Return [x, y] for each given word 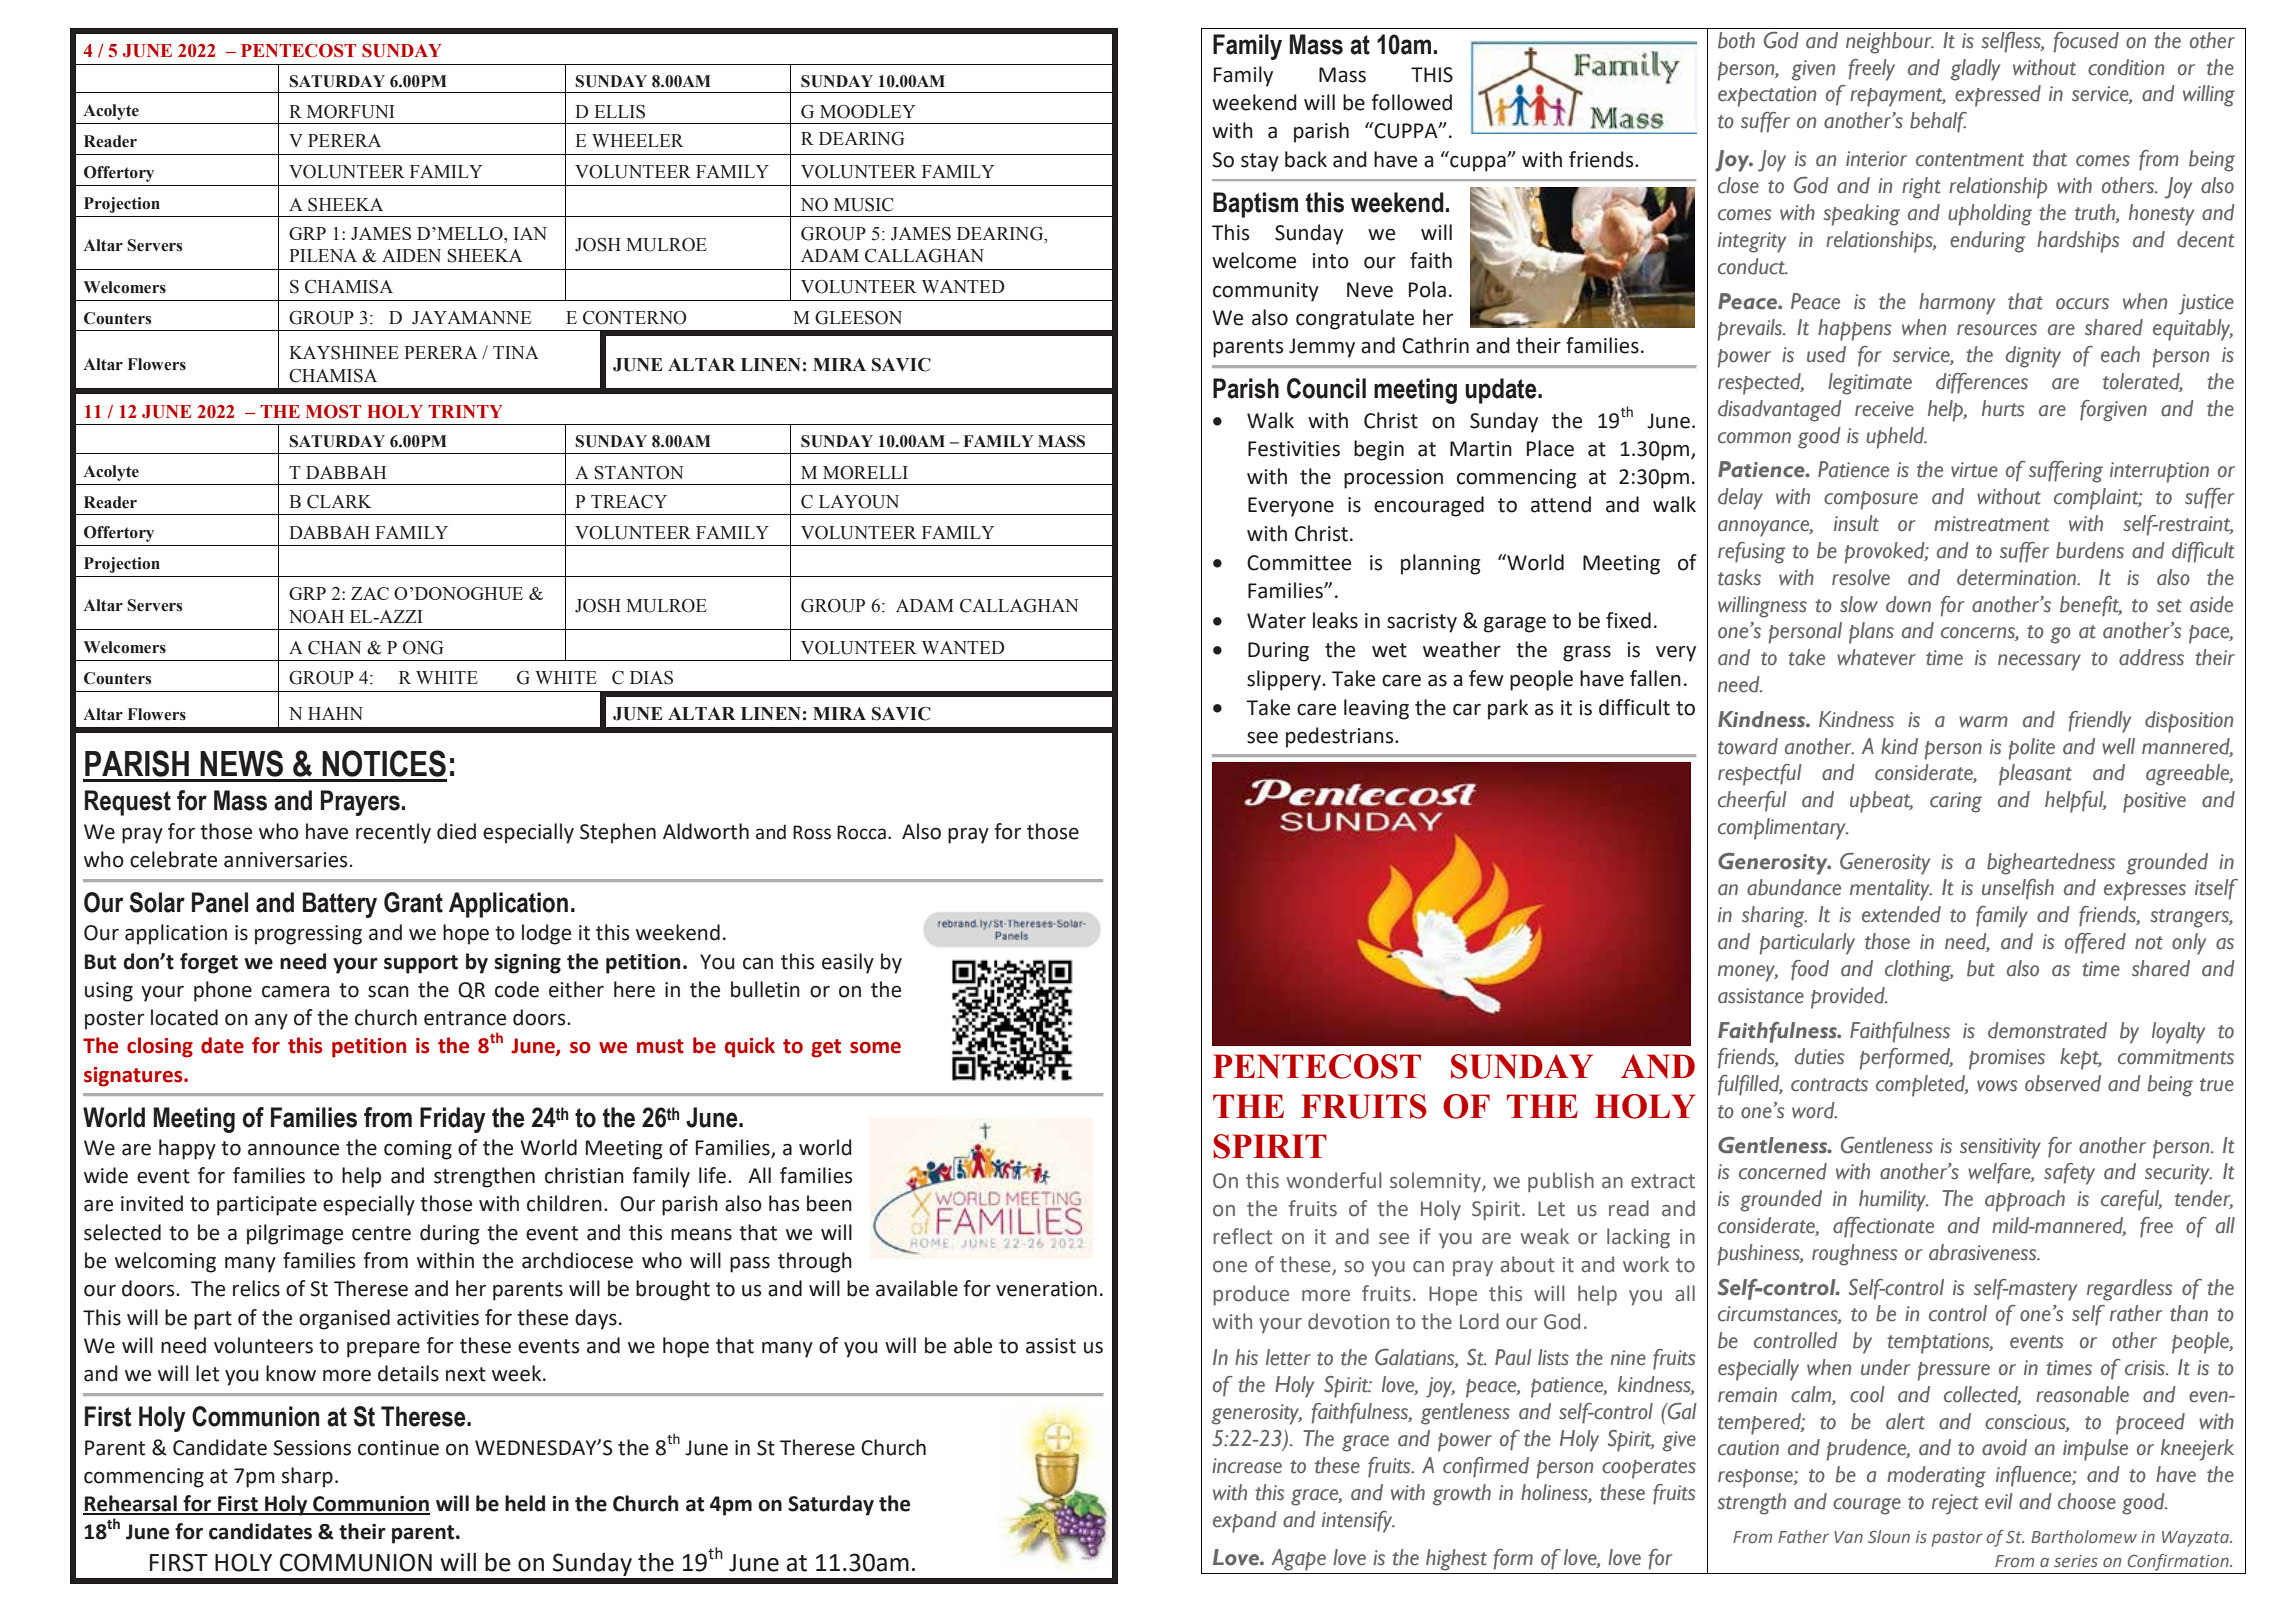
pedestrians [1341, 737]
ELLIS [619, 112]
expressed [1998, 96]
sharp [307, 1477]
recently [393, 833]
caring [1956, 802]
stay [1260, 162]
